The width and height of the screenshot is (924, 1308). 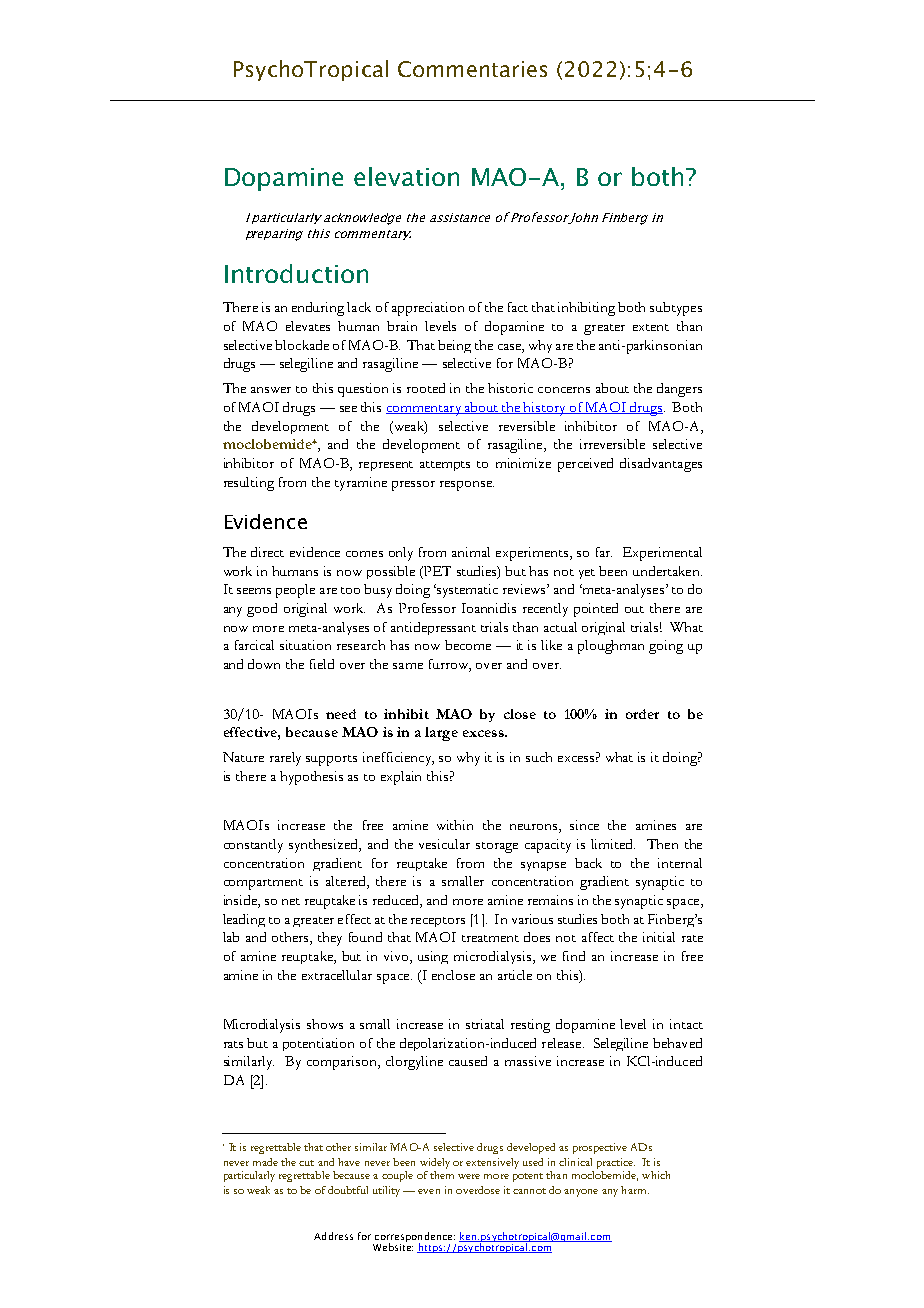 What do you see at coordinates (467, 486) in the screenshot?
I see `response` at bounding box center [467, 486].
